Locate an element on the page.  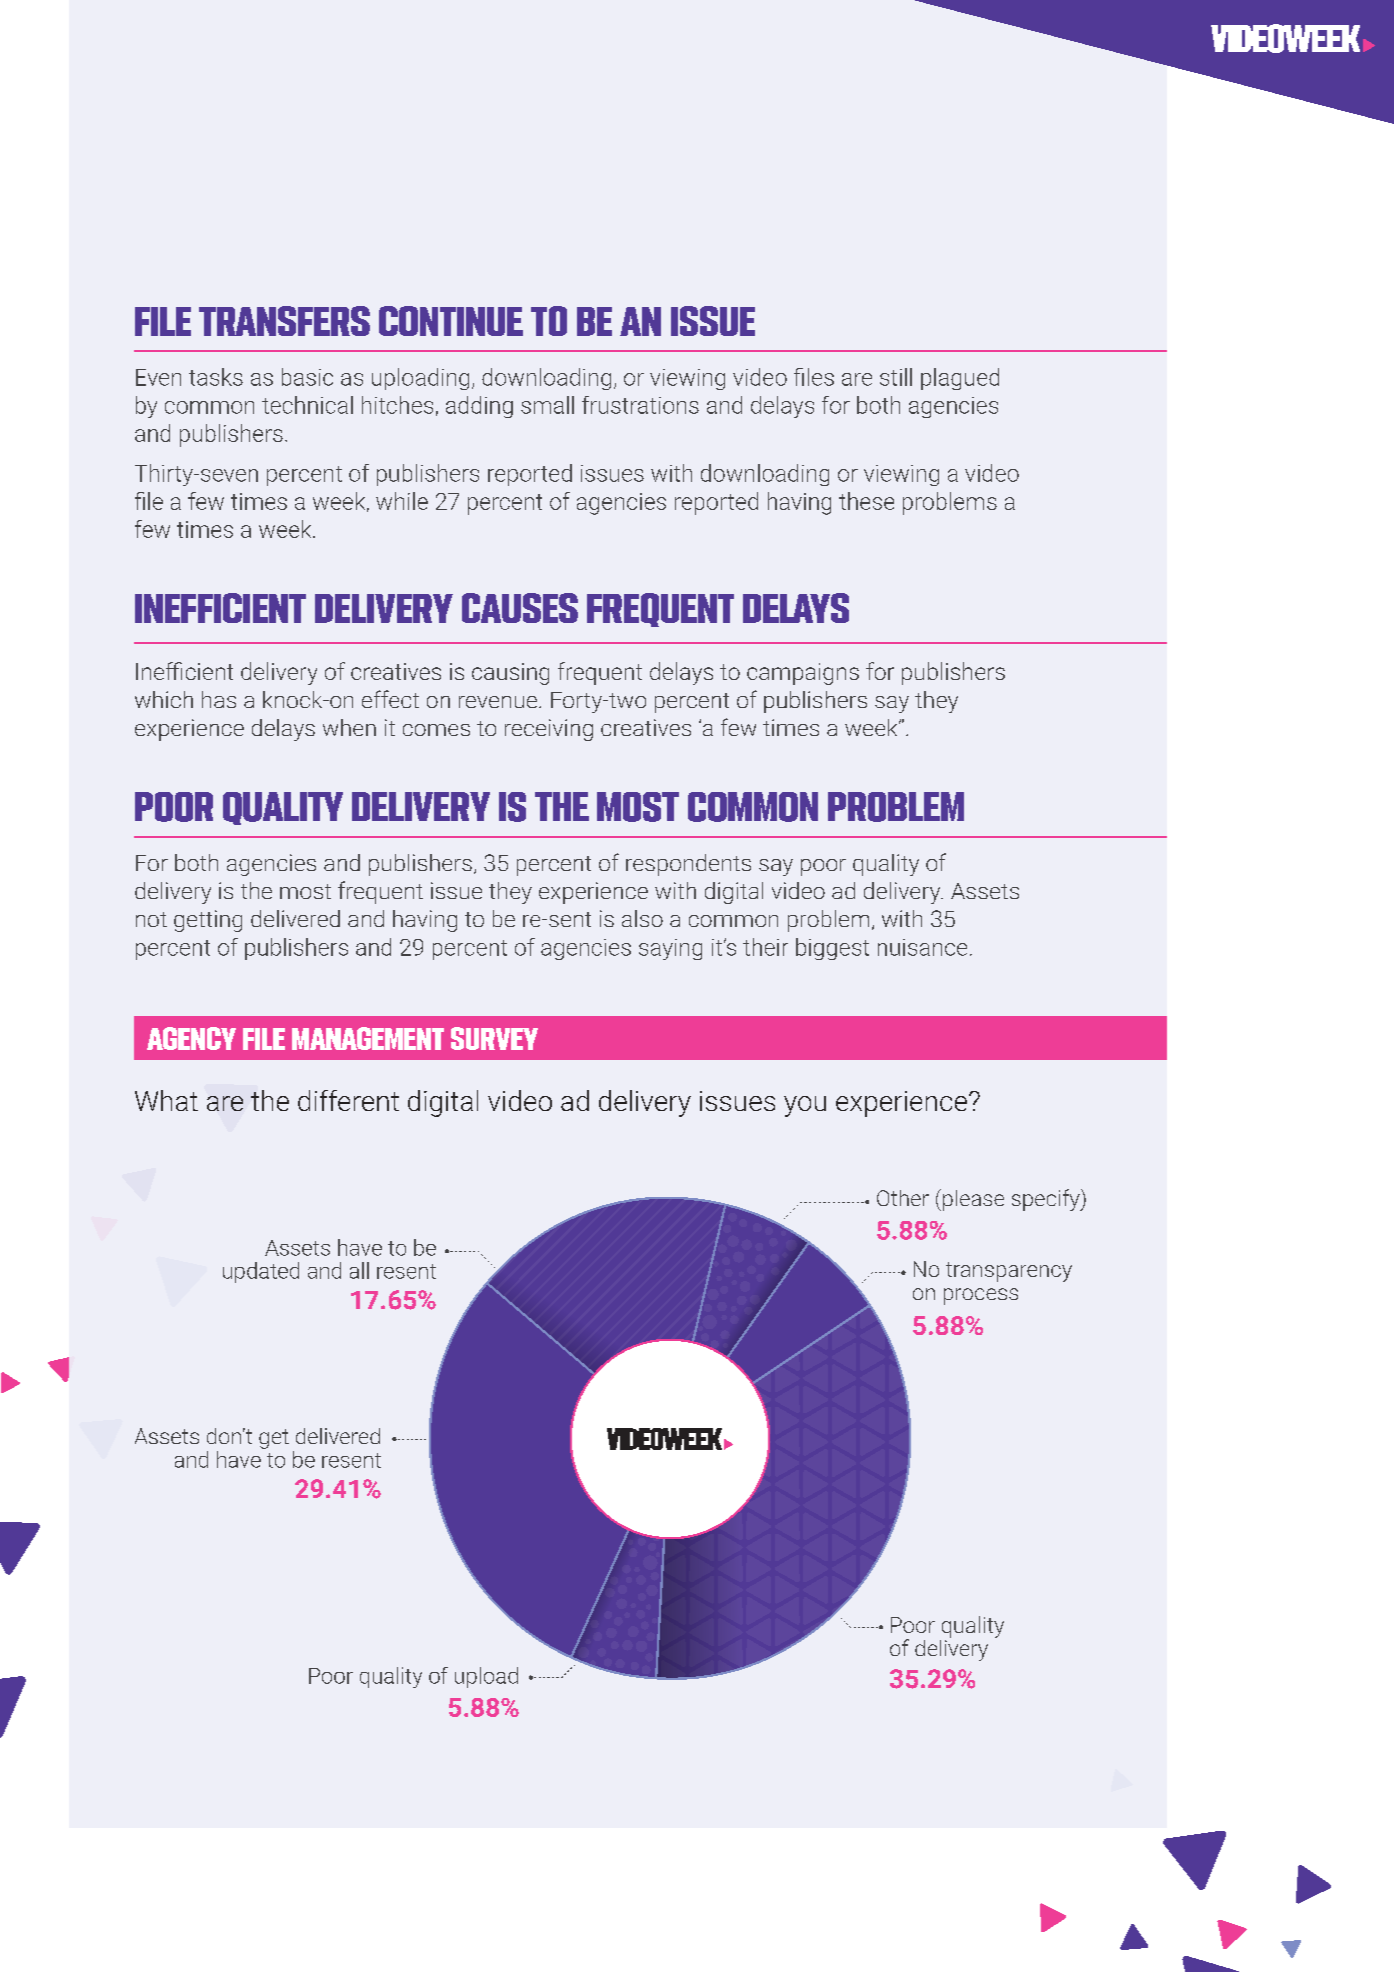
updated is located at coordinates (261, 1272).
